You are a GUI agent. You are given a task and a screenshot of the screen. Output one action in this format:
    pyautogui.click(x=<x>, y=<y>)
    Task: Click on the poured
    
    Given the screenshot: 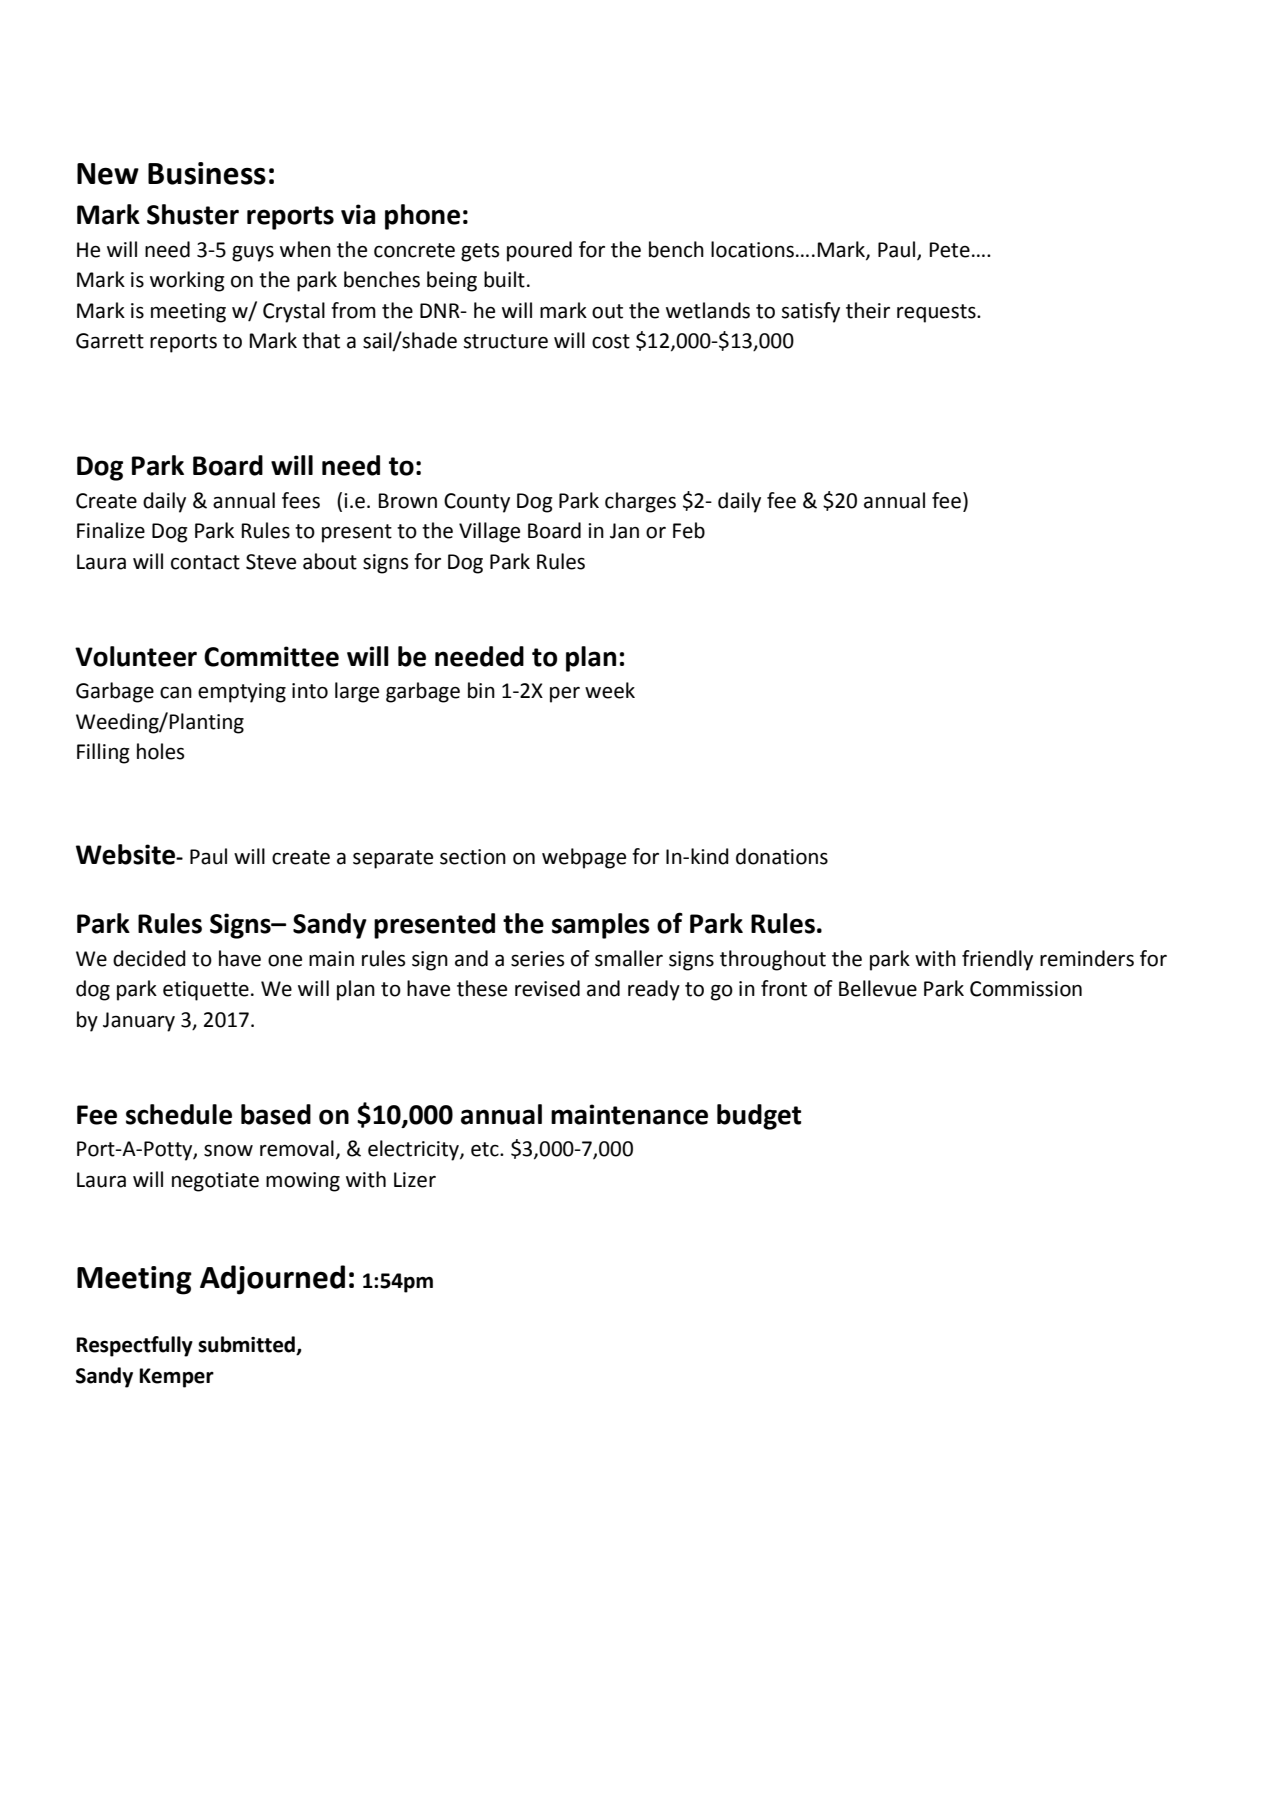 What is the action you would take?
    pyautogui.click(x=539, y=251)
